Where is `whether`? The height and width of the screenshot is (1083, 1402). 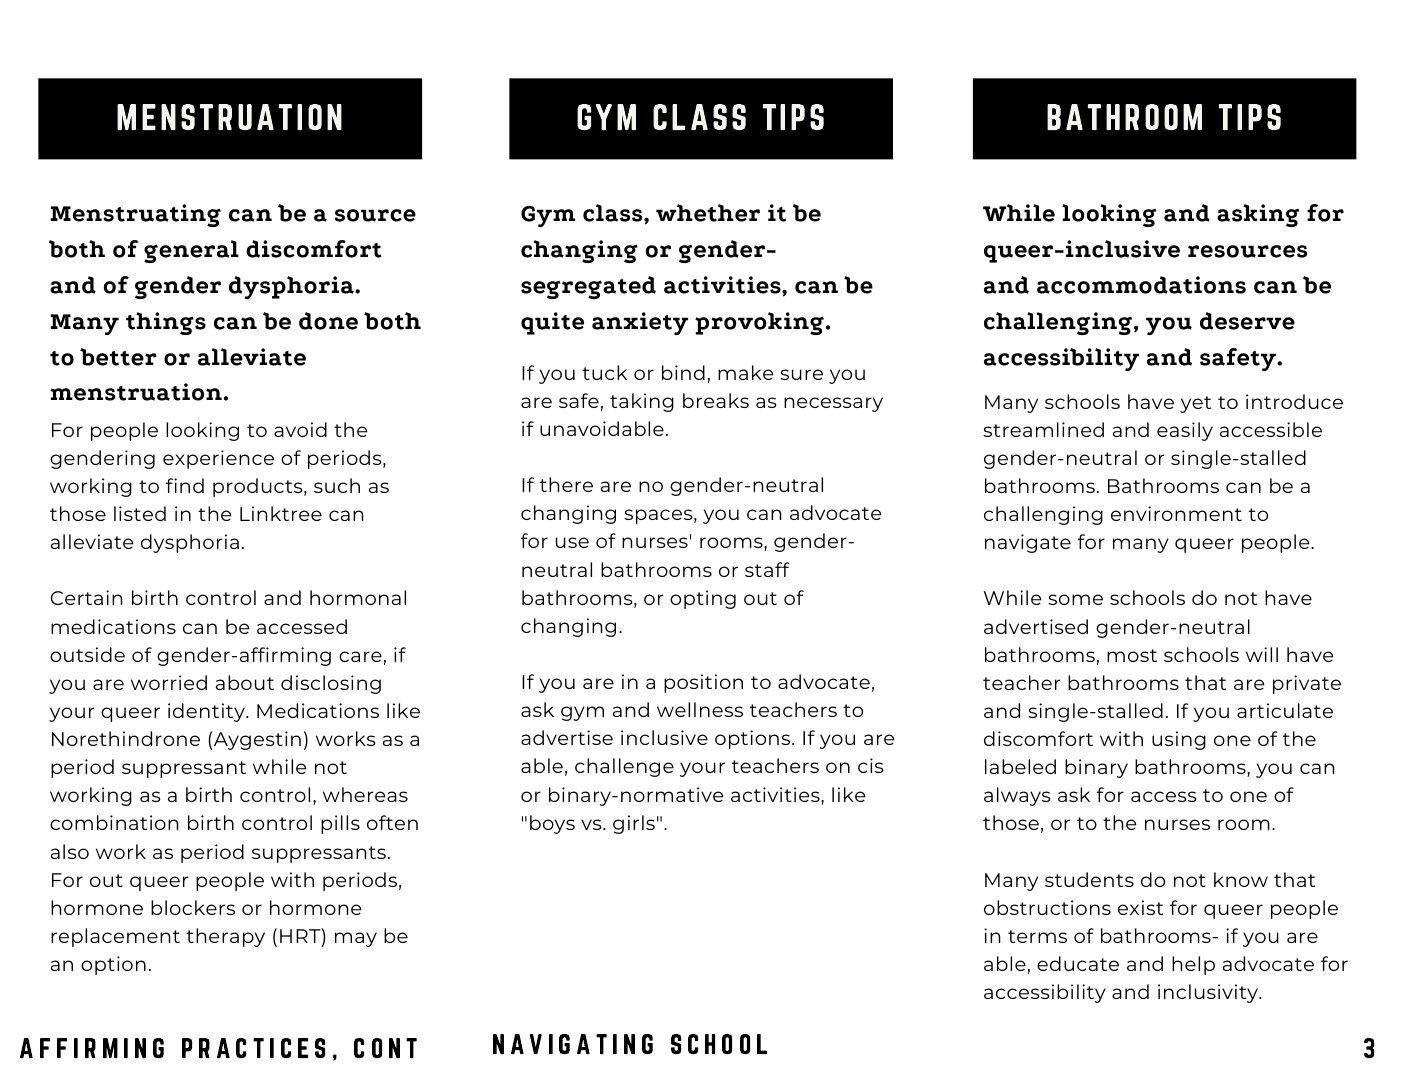
whether is located at coordinates (708, 213).
